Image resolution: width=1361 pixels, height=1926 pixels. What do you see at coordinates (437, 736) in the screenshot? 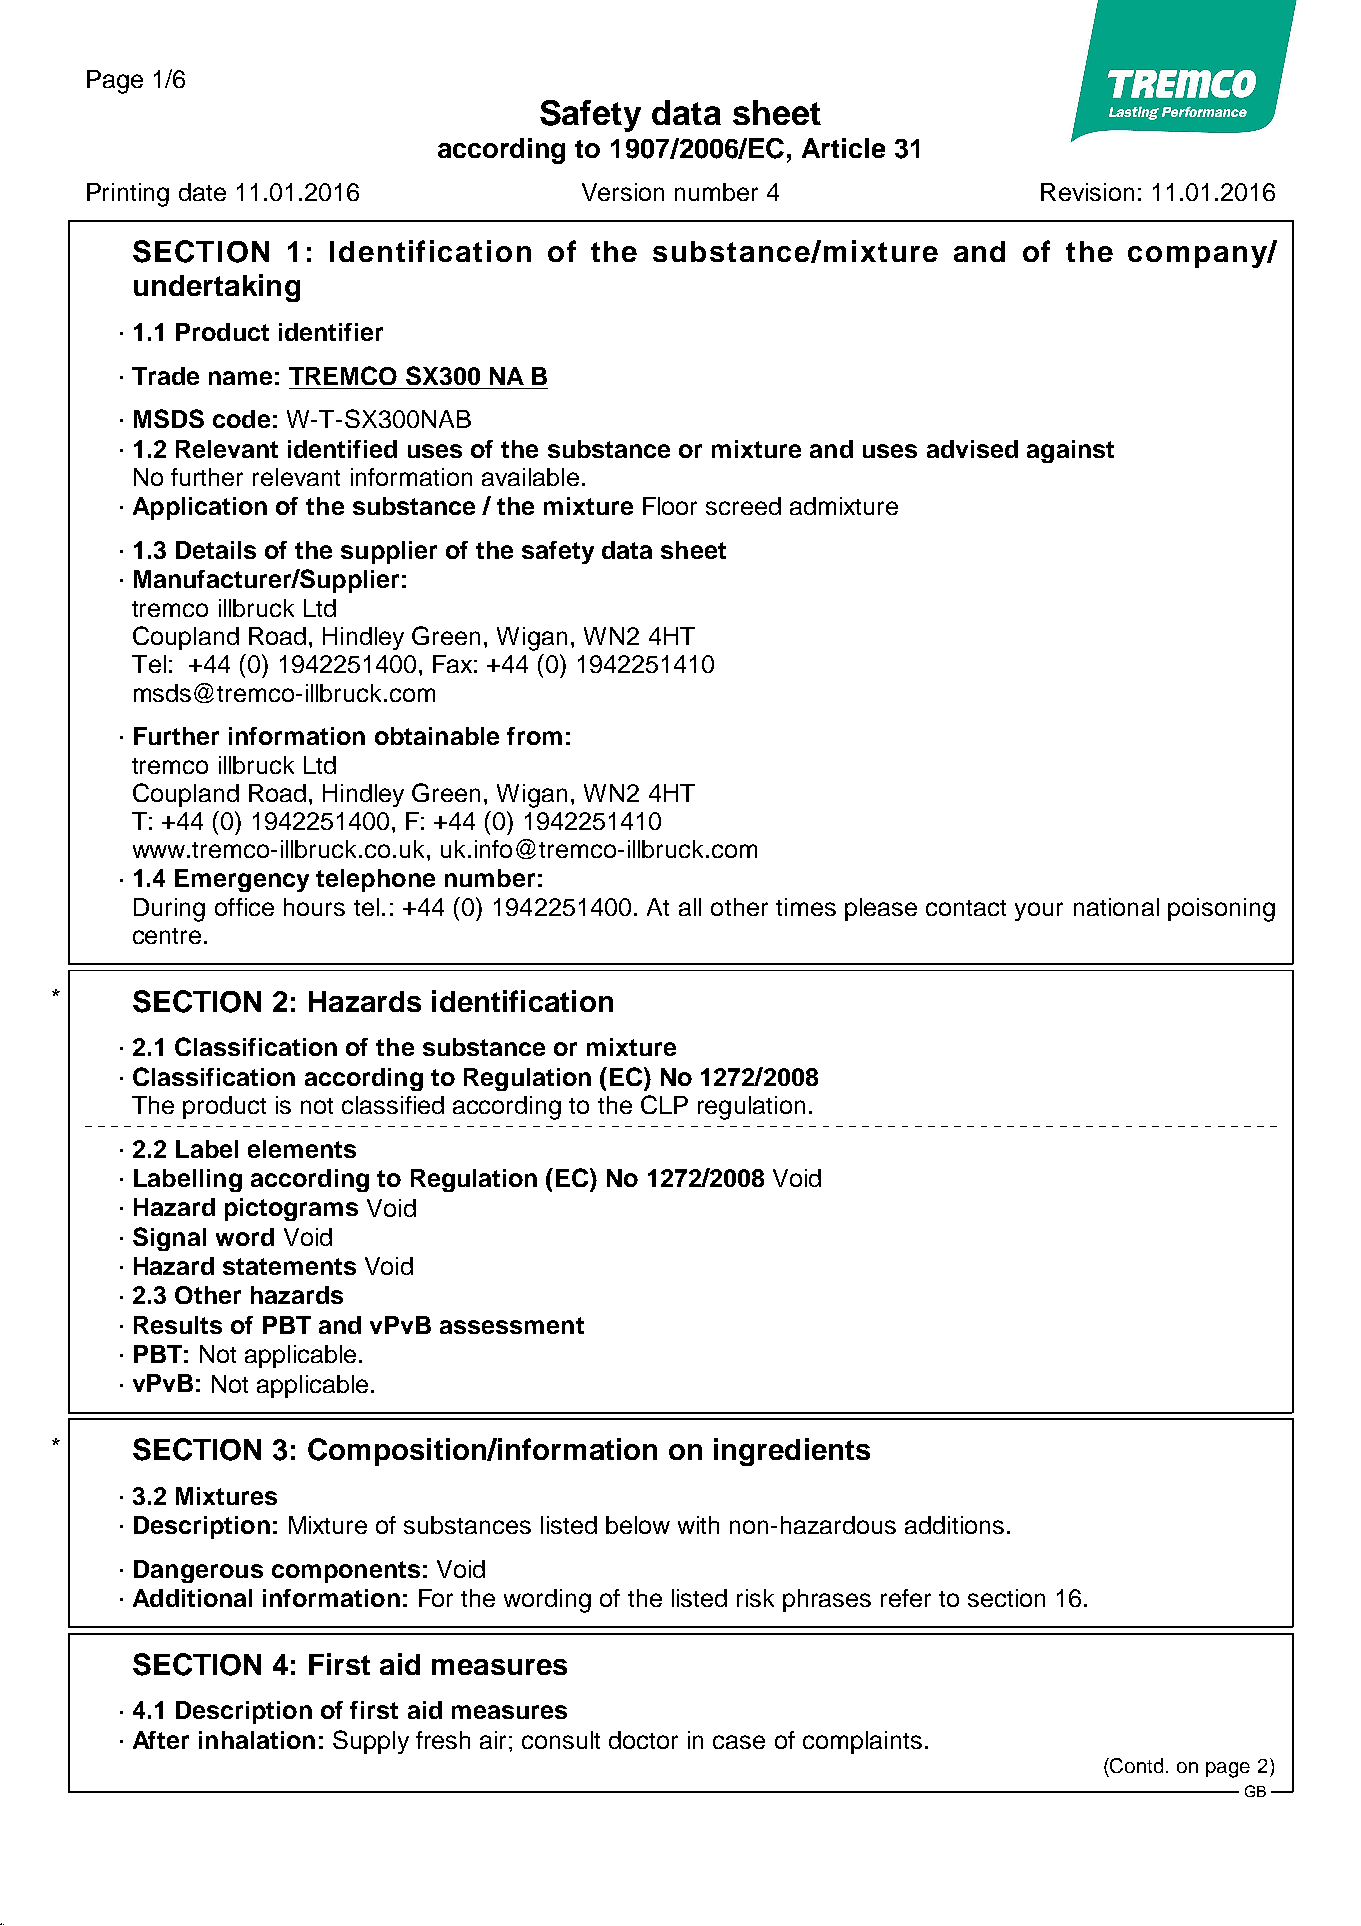
I see `obtainable` at bounding box center [437, 736].
